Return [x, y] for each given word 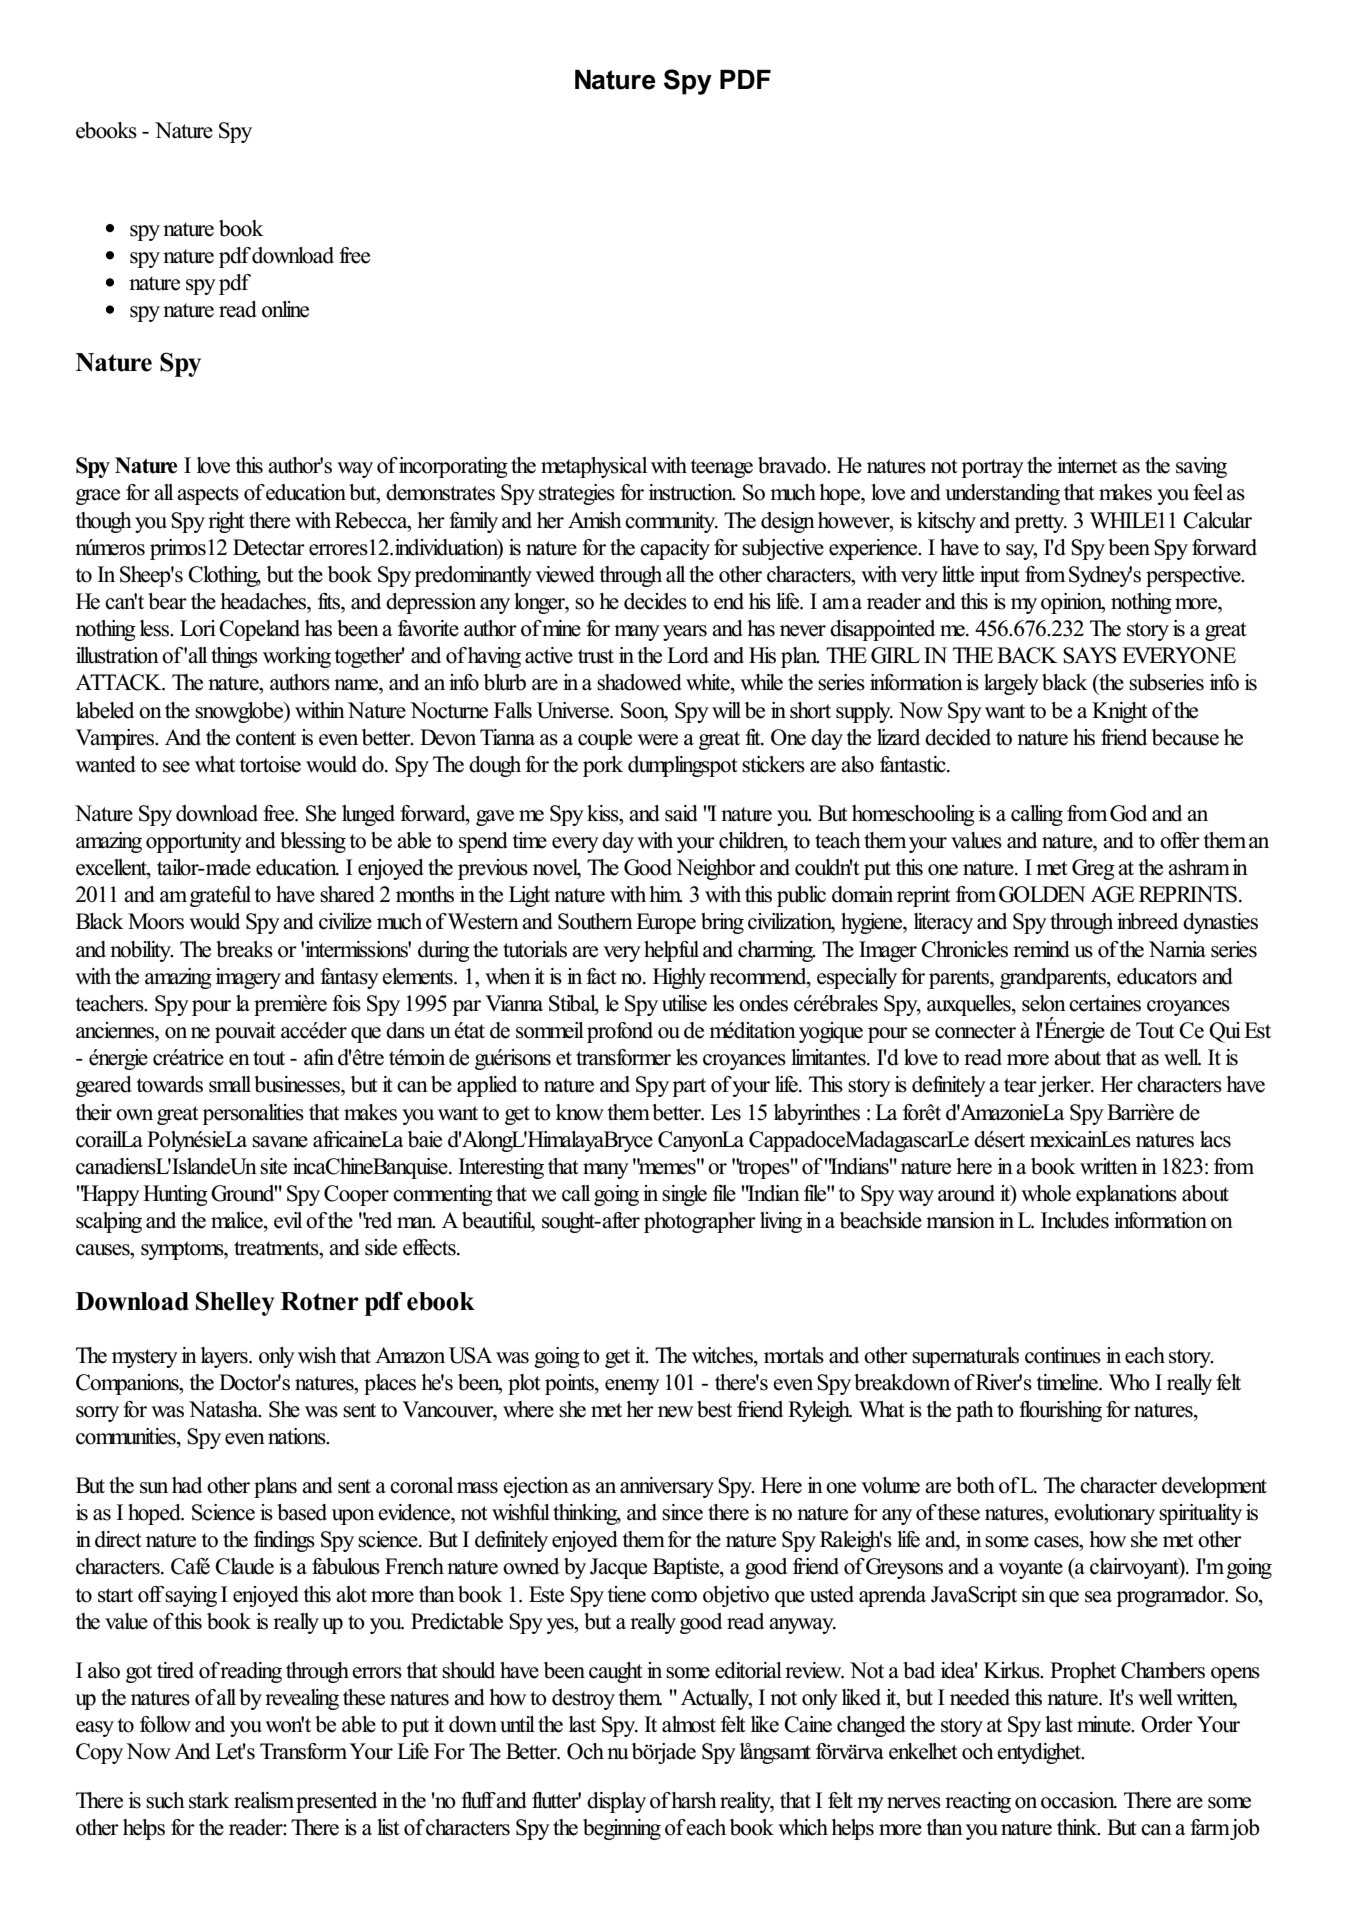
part [689, 1087]
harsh [694, 1800]
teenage [722, 468]
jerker [1064, 1086]
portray [992, 468]
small [230, 1084]
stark [209, 1800]
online [285, 309]
